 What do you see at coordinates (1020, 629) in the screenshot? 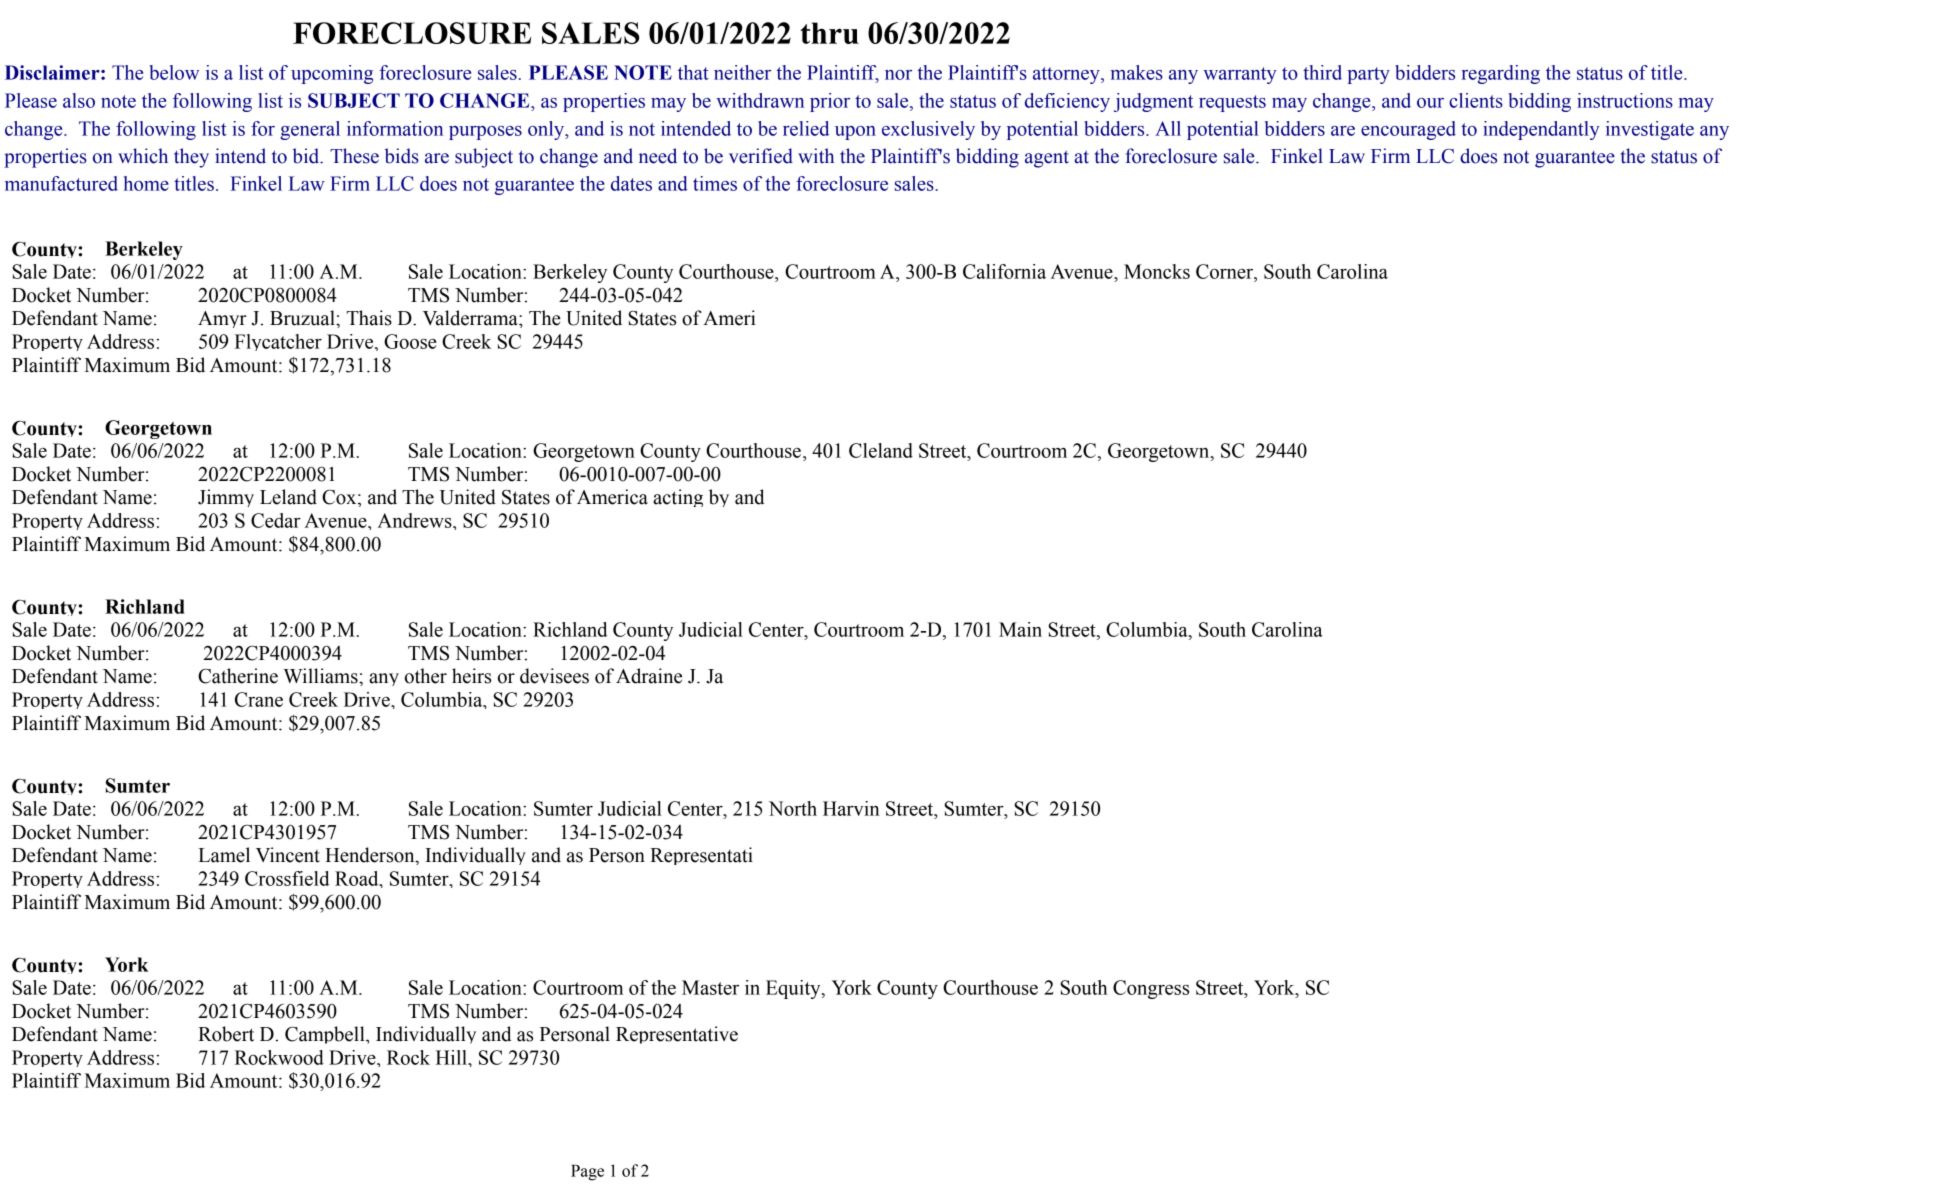
I see `Main` at bounding box center [1020, 629].
